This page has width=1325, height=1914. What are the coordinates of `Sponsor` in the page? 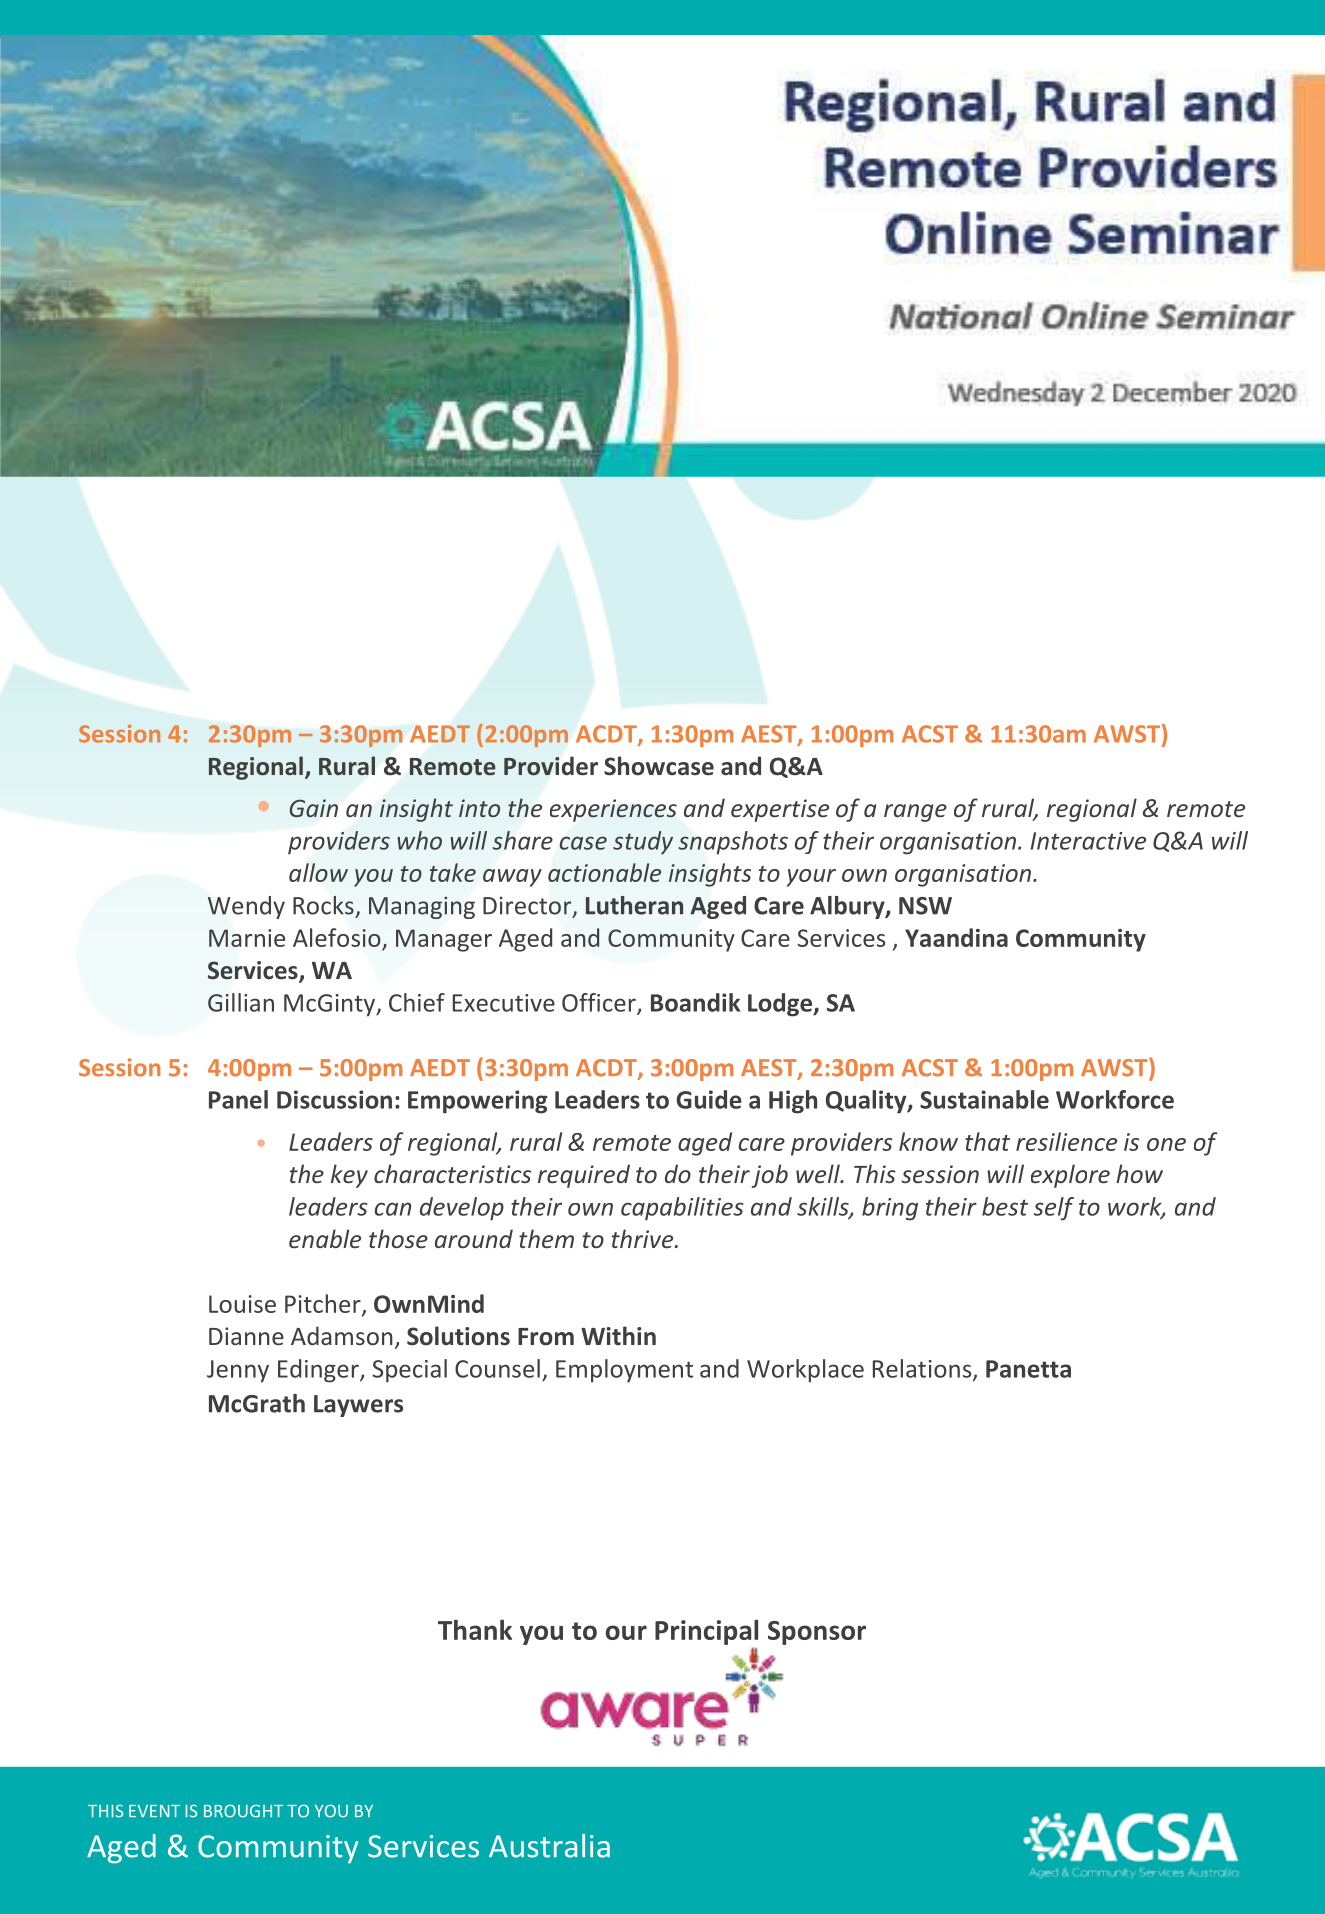 It's located at (817, 1633).
